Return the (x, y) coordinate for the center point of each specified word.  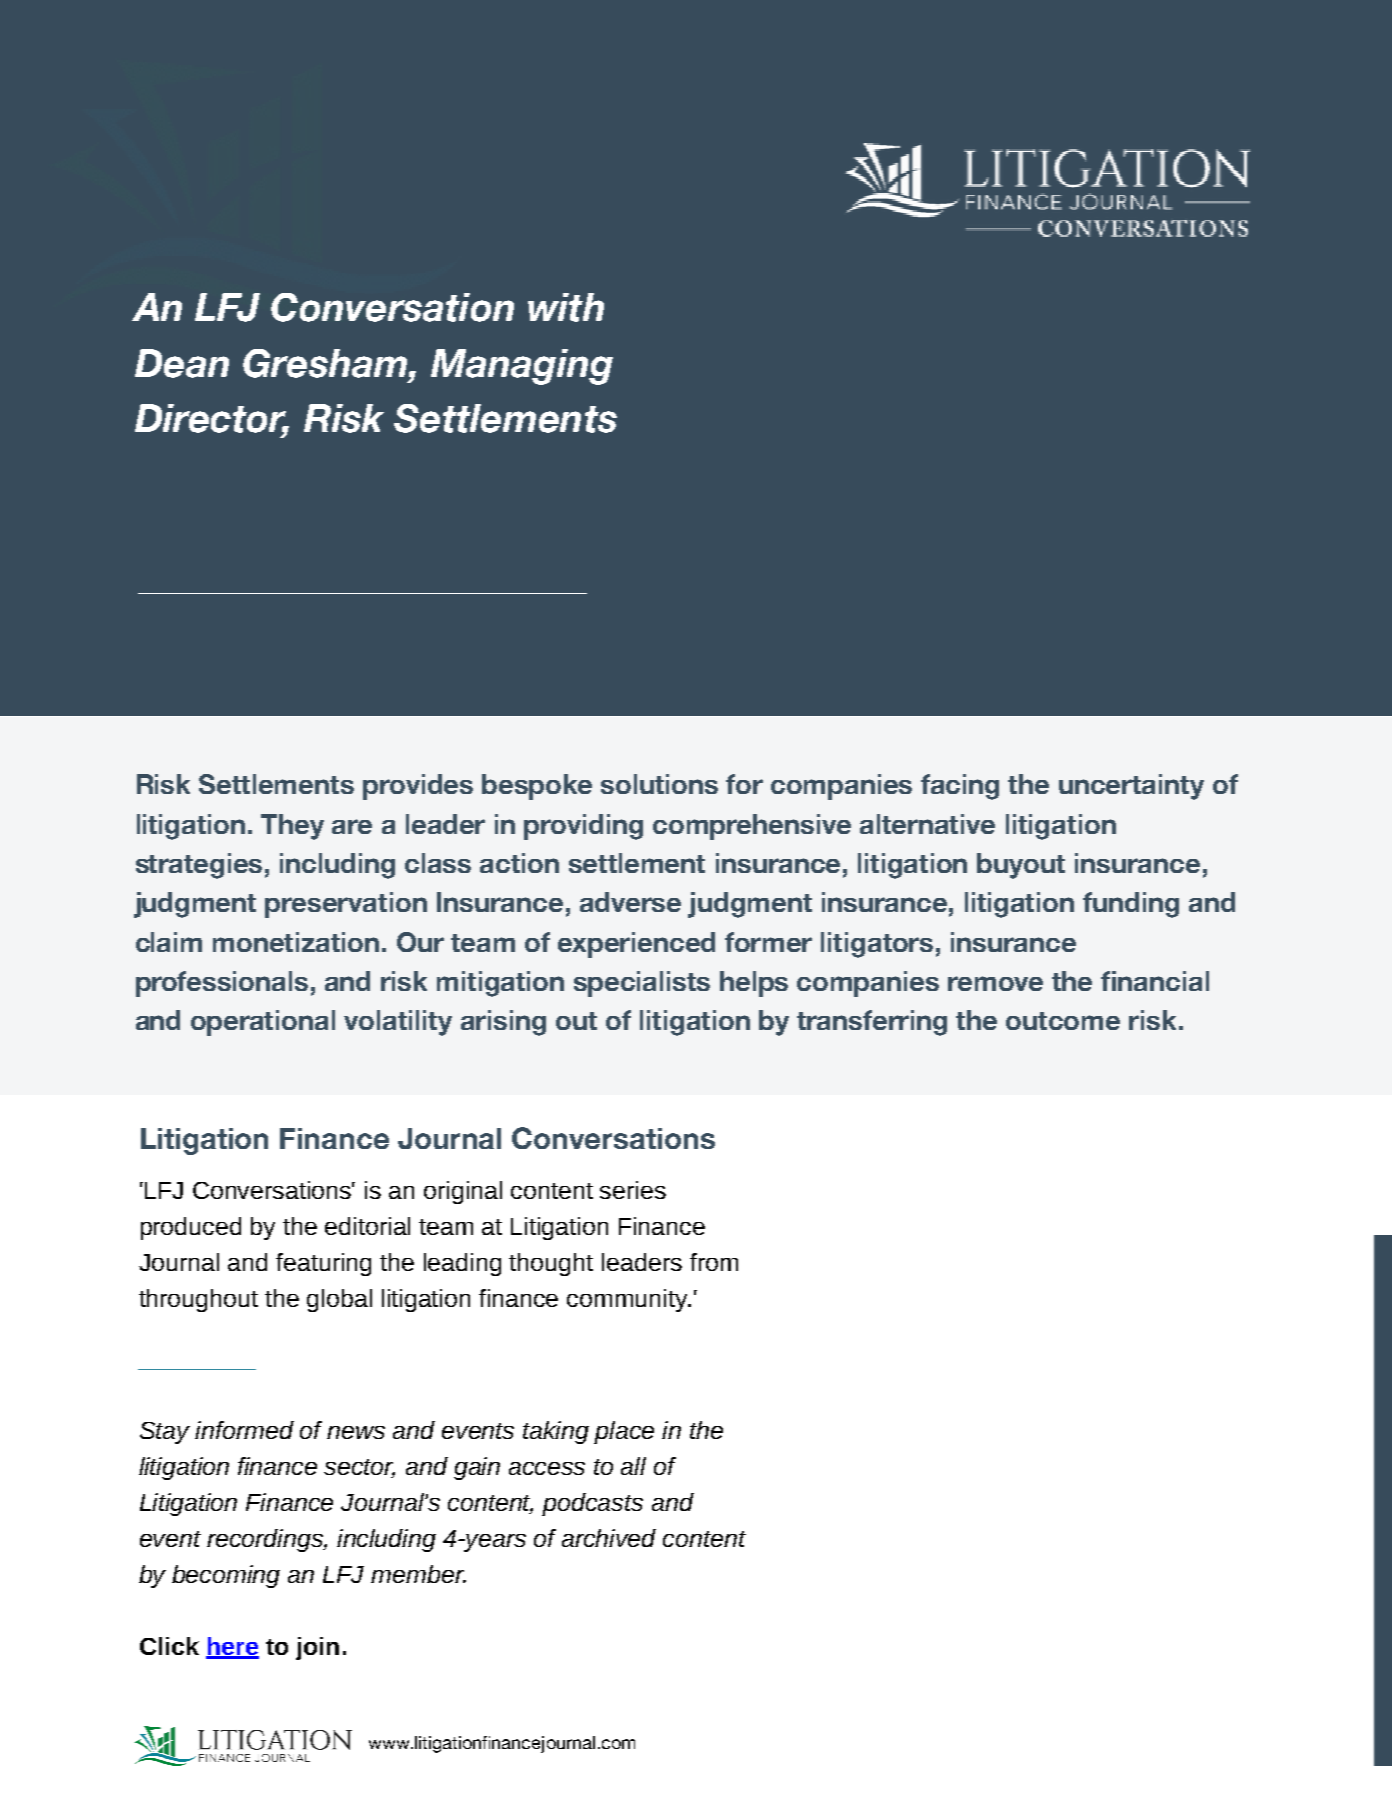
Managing (522, 367)
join (317, 1648)
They (292, 827)
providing (583, 827)
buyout (1021, 866)
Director (212, 419)
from (714, 1262)
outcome (1063, 1021)
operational (263, 1023)
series (633, 1190)
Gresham (326, 363)
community (629, 1300)
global (339, 1300)
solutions (659, 784)
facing (960, 787)
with (566, 307)
